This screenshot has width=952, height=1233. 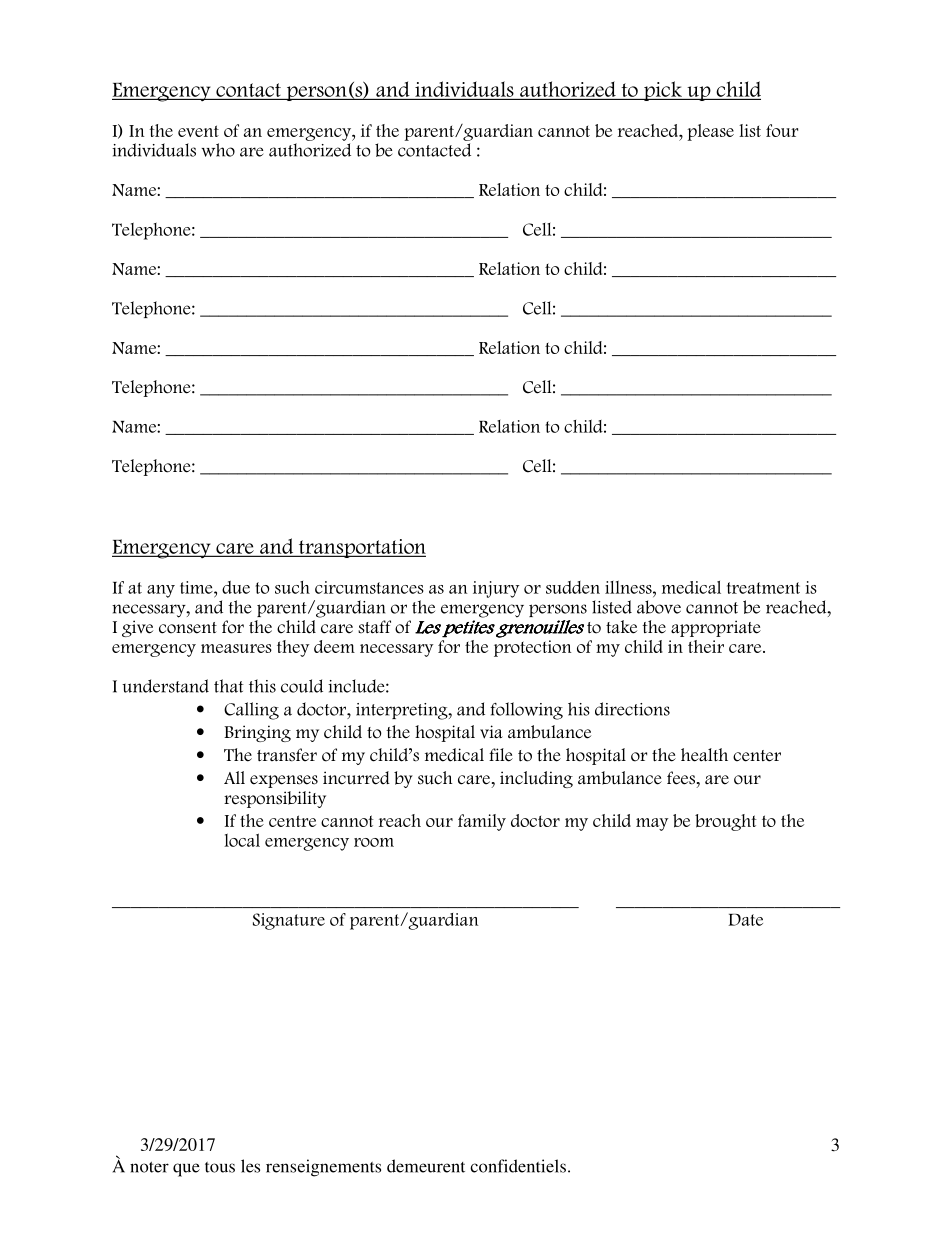 I want to click on local, so click(x=242, y=840).
